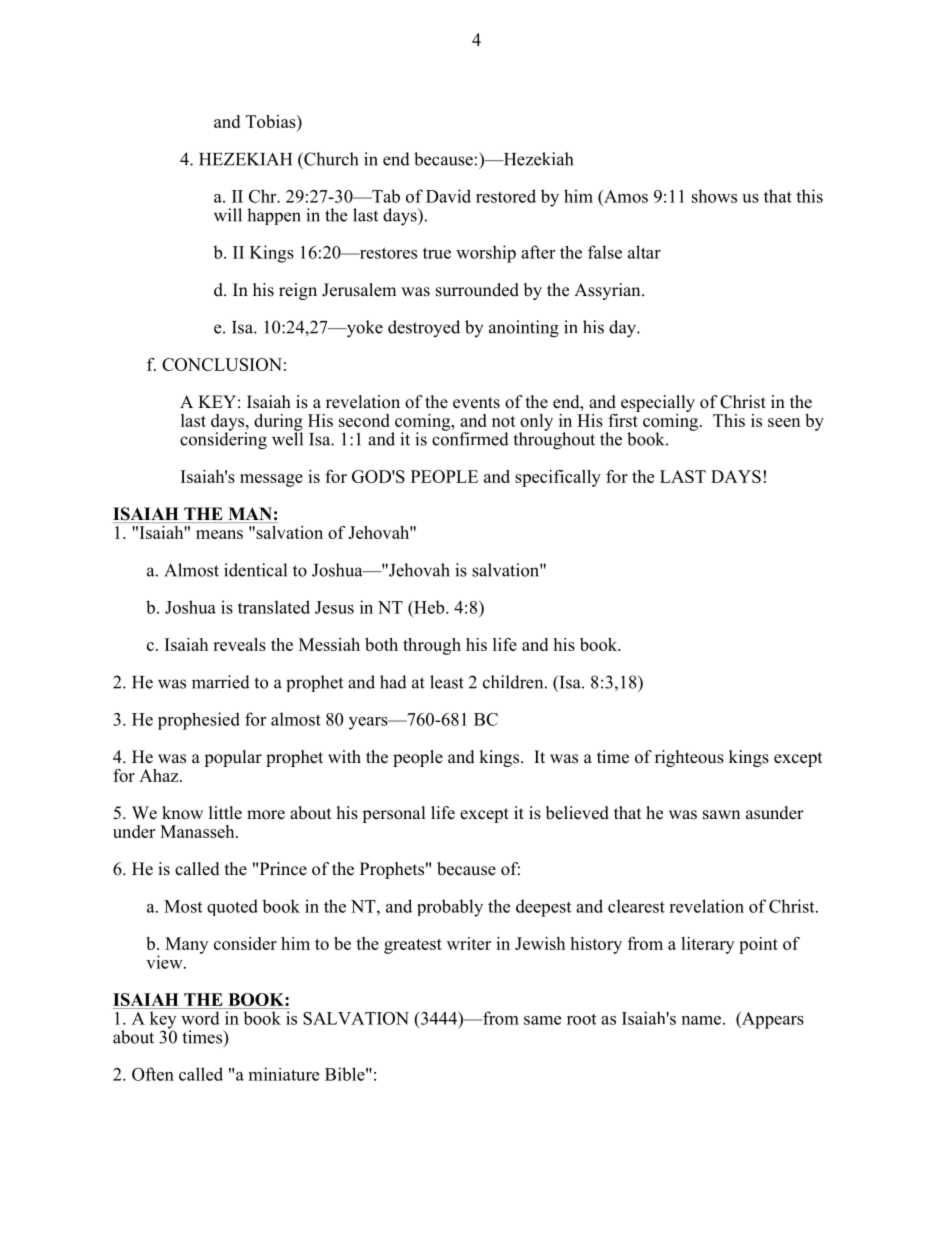 The image size is (952, 1233). I want to click on least, so click(447, 682).
